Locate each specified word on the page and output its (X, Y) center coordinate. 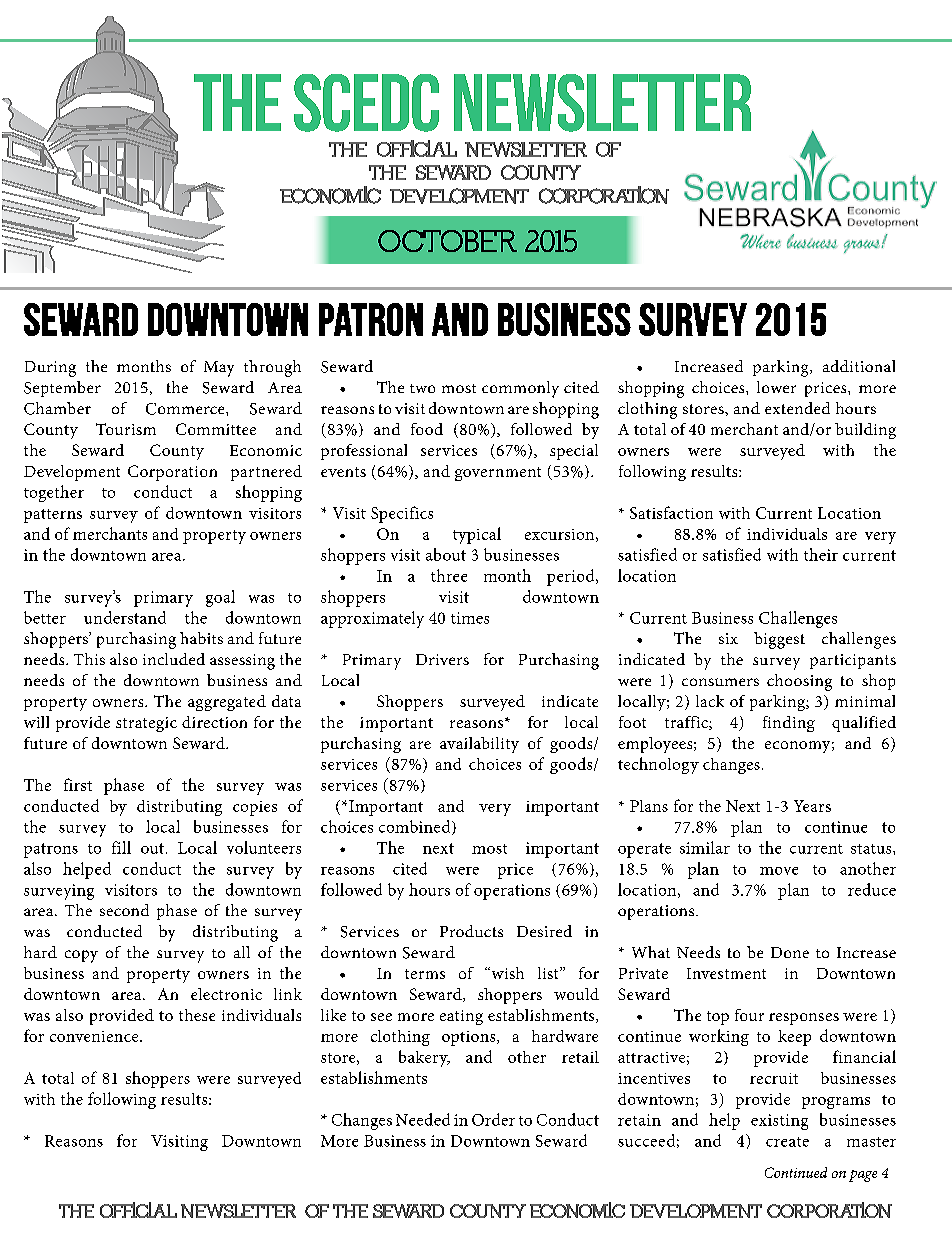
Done (790, 952)
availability (479, 745)
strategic (146, 724)
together (54, 493)
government (498, 474)
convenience (95, 1036)
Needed (423, 1119)
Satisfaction (671, 512)
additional (859, 366)
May (219, 369)
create (787, 1142)
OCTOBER (447, 241)
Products (471, 931)
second (124, 910)
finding (789, 724)
